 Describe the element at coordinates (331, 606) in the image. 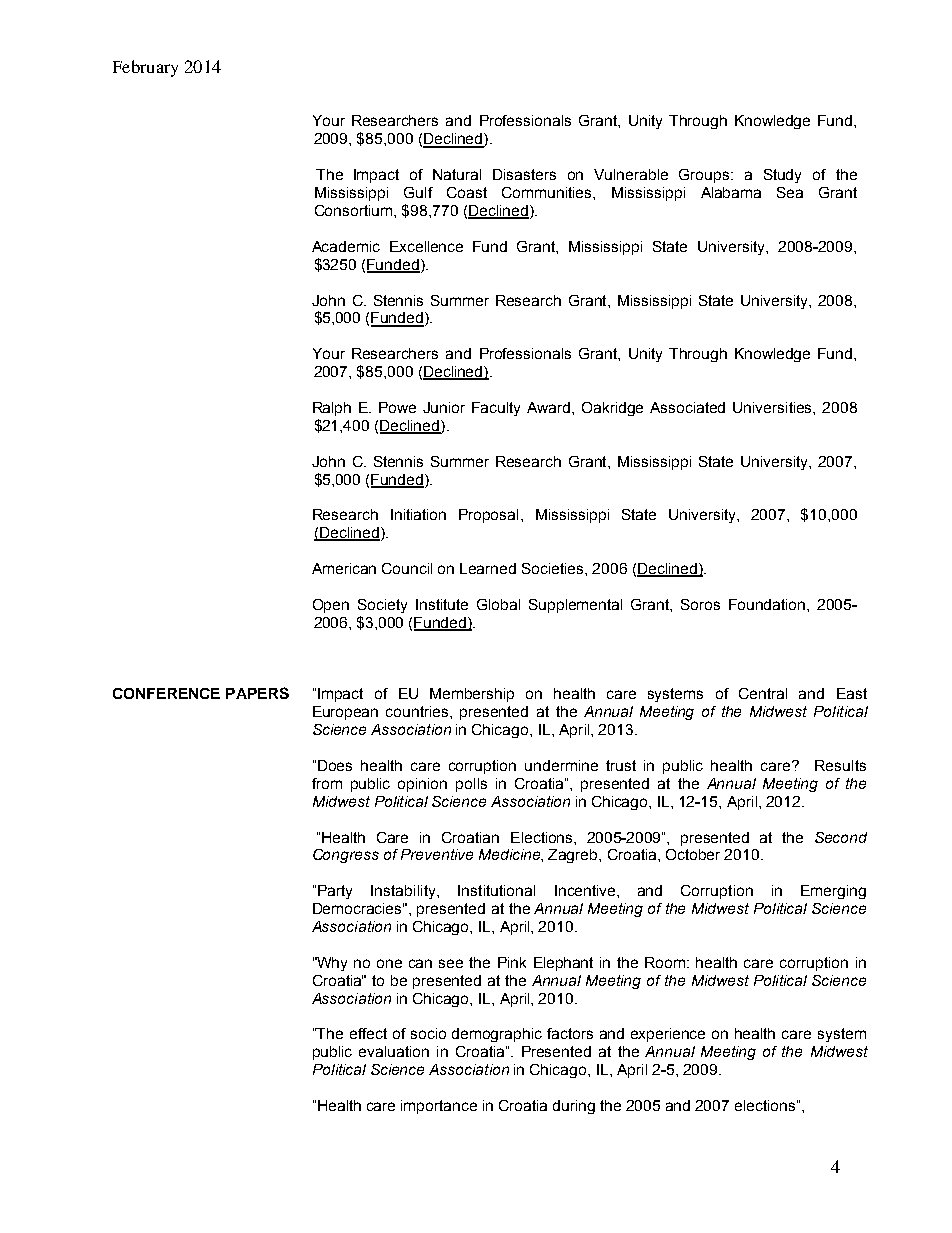

I see `Open` at that location.
